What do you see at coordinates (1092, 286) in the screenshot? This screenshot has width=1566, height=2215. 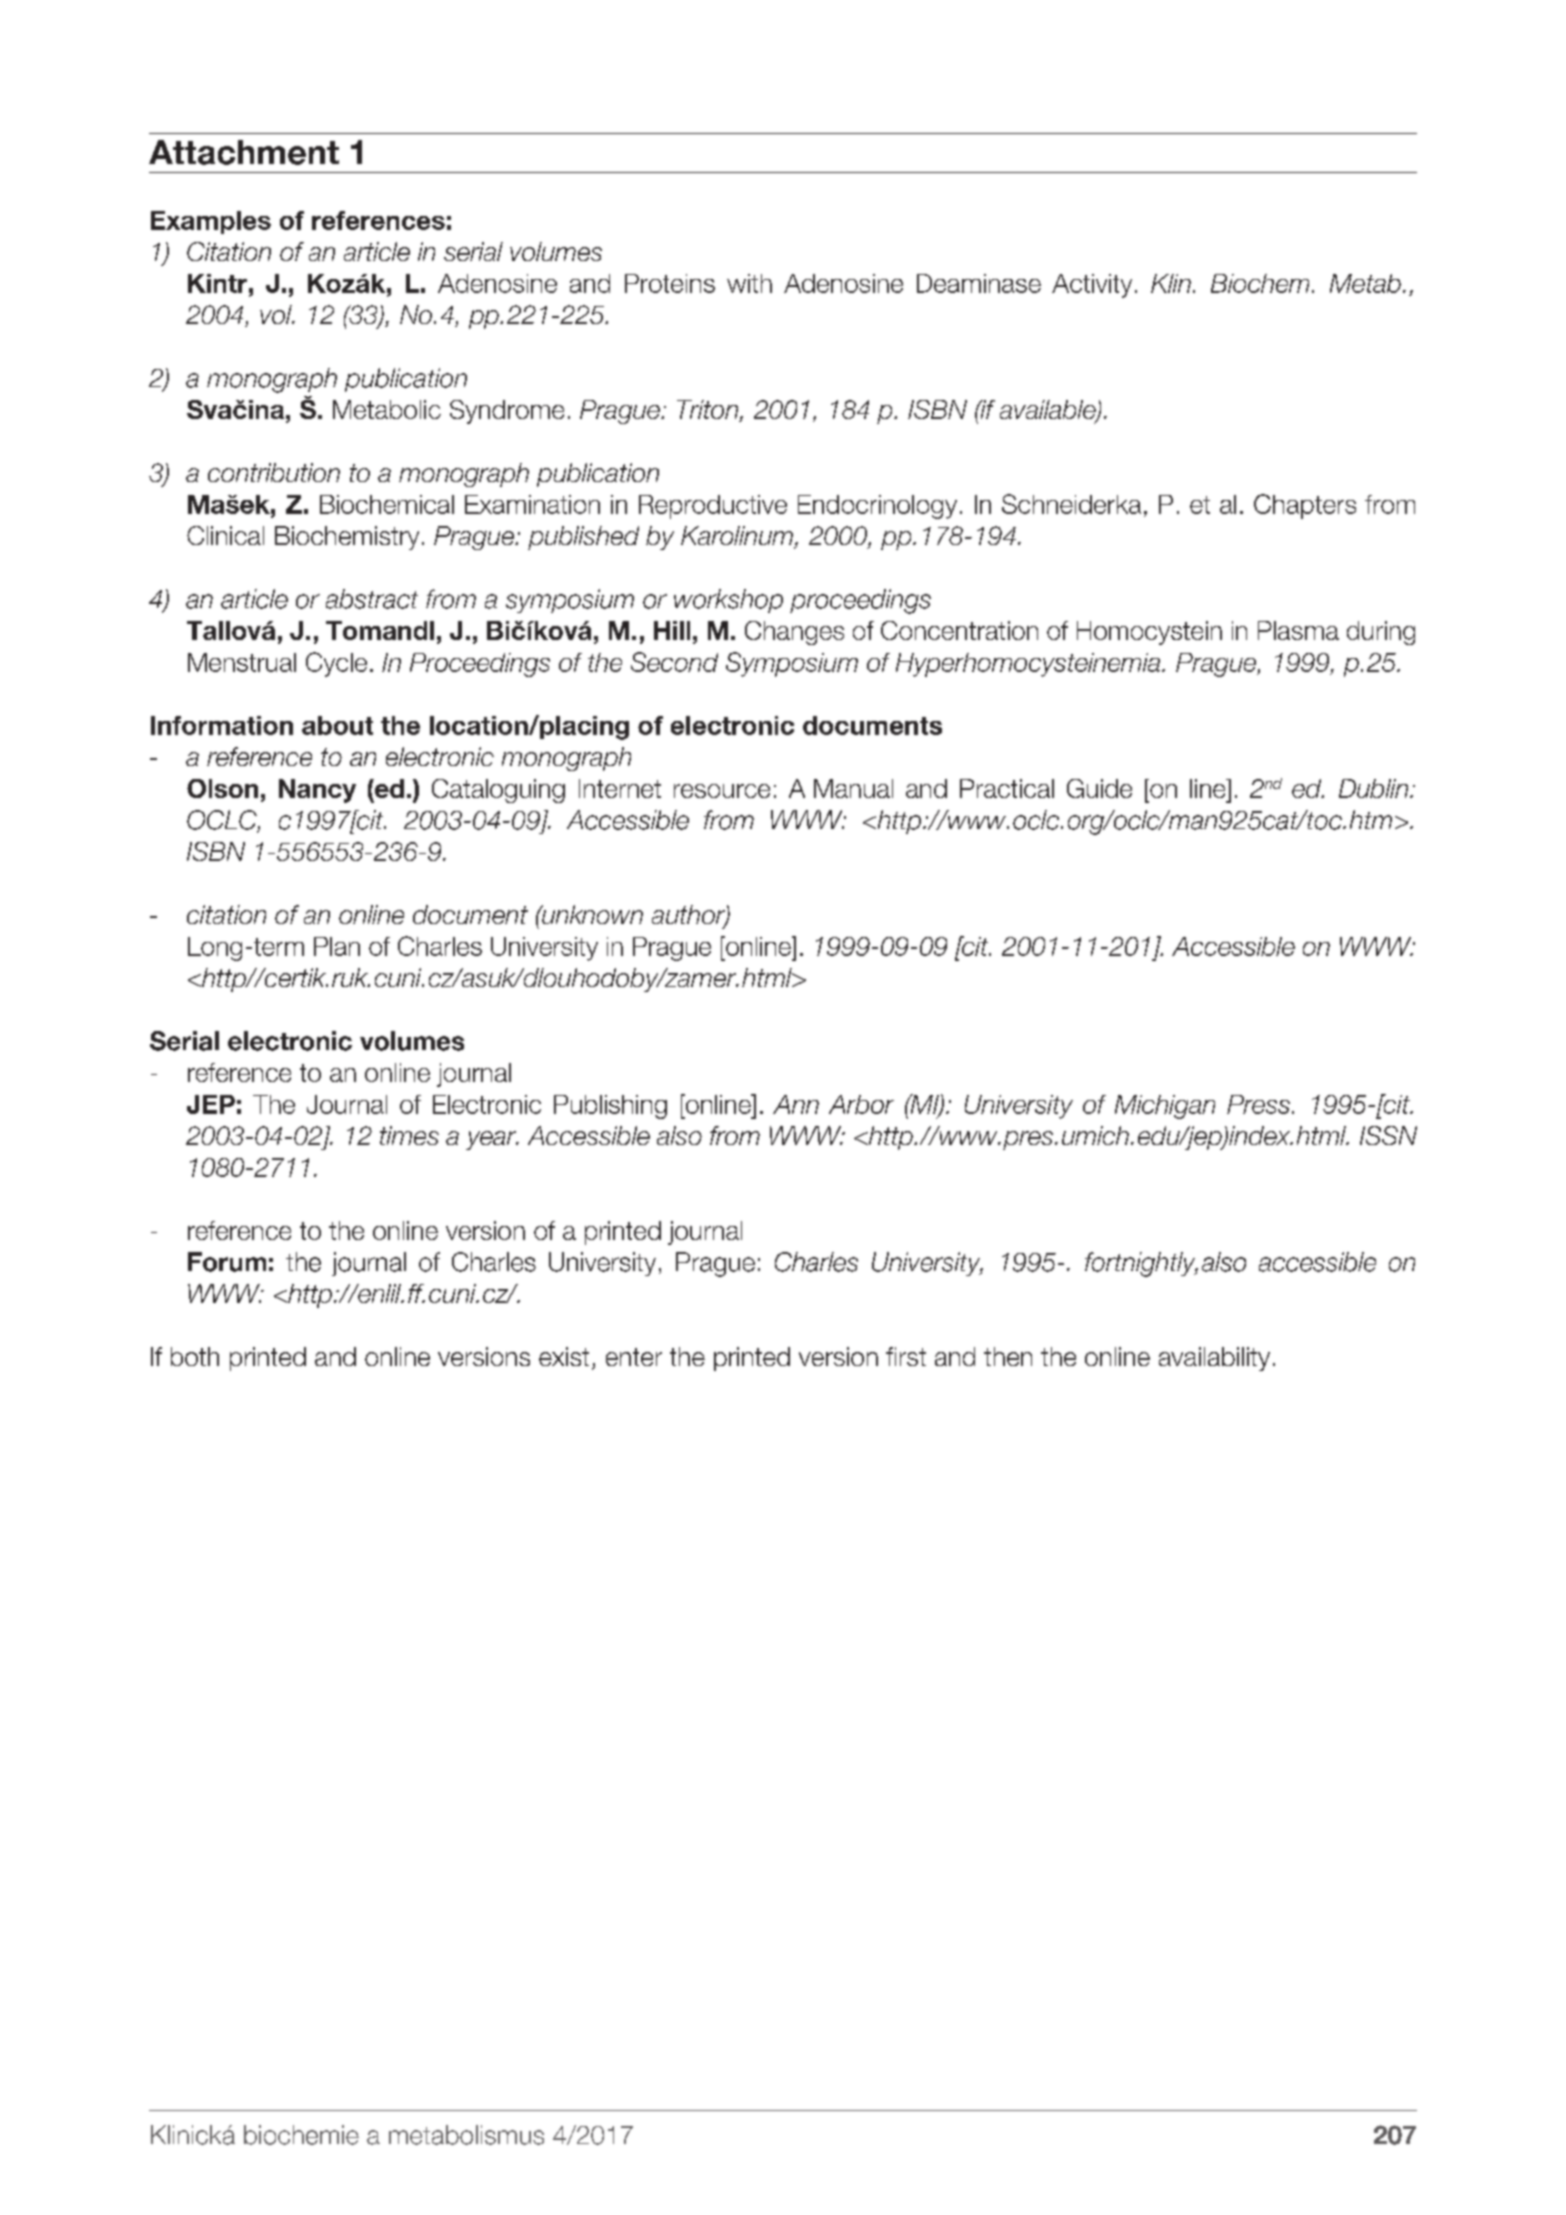 I see `Activity` at bounding box center [1092, 286].
